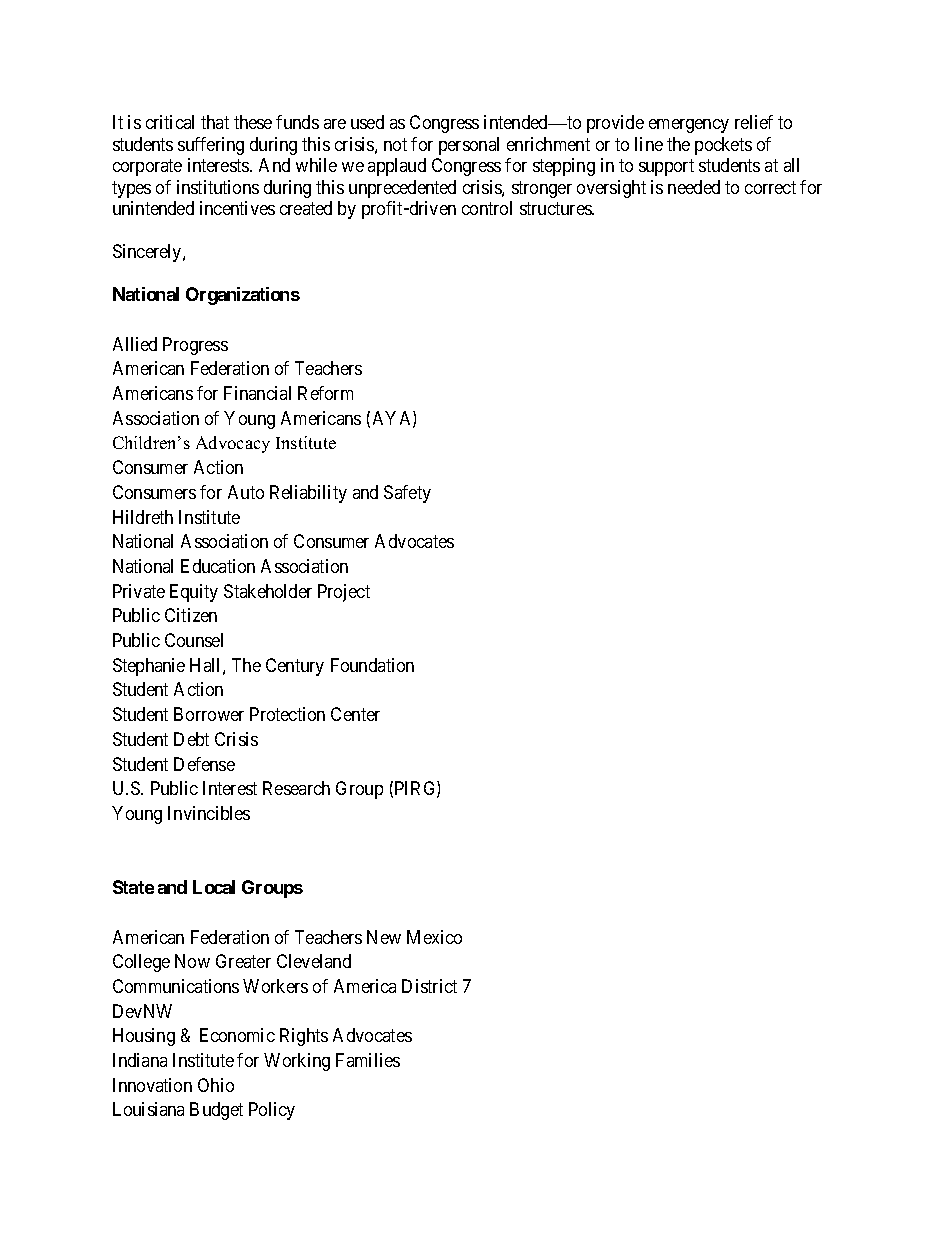  Describe the element at coordinates (469, 146) in the screenshot. I see `personal` at that location.
